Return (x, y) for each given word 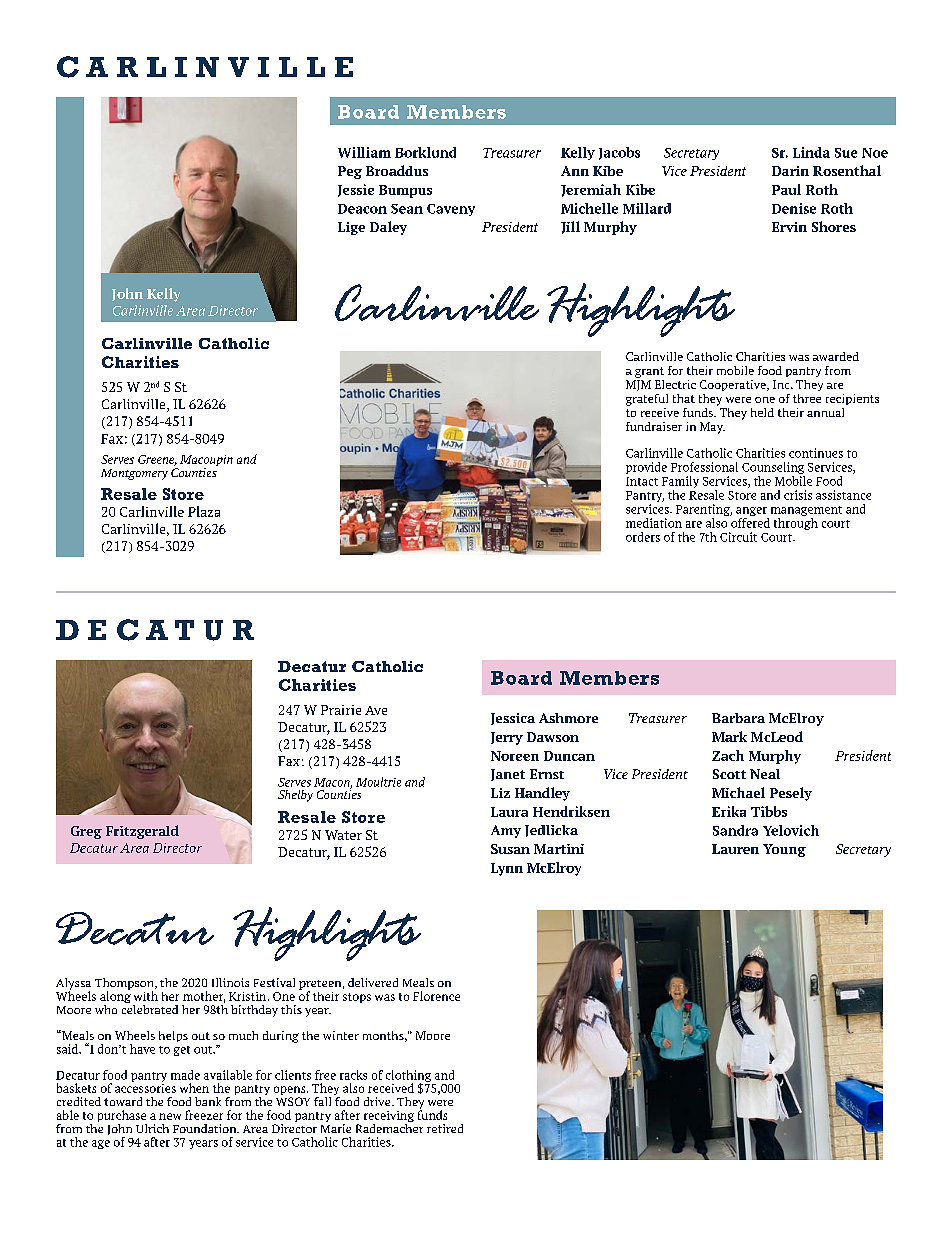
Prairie (341, 710)
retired (445, 1128)
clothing (410, 1077)
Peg (350, 172)
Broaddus (397, 170)
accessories (145, 1087)
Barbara (738, 718)
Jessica (513, 719)
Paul (786, 189)
